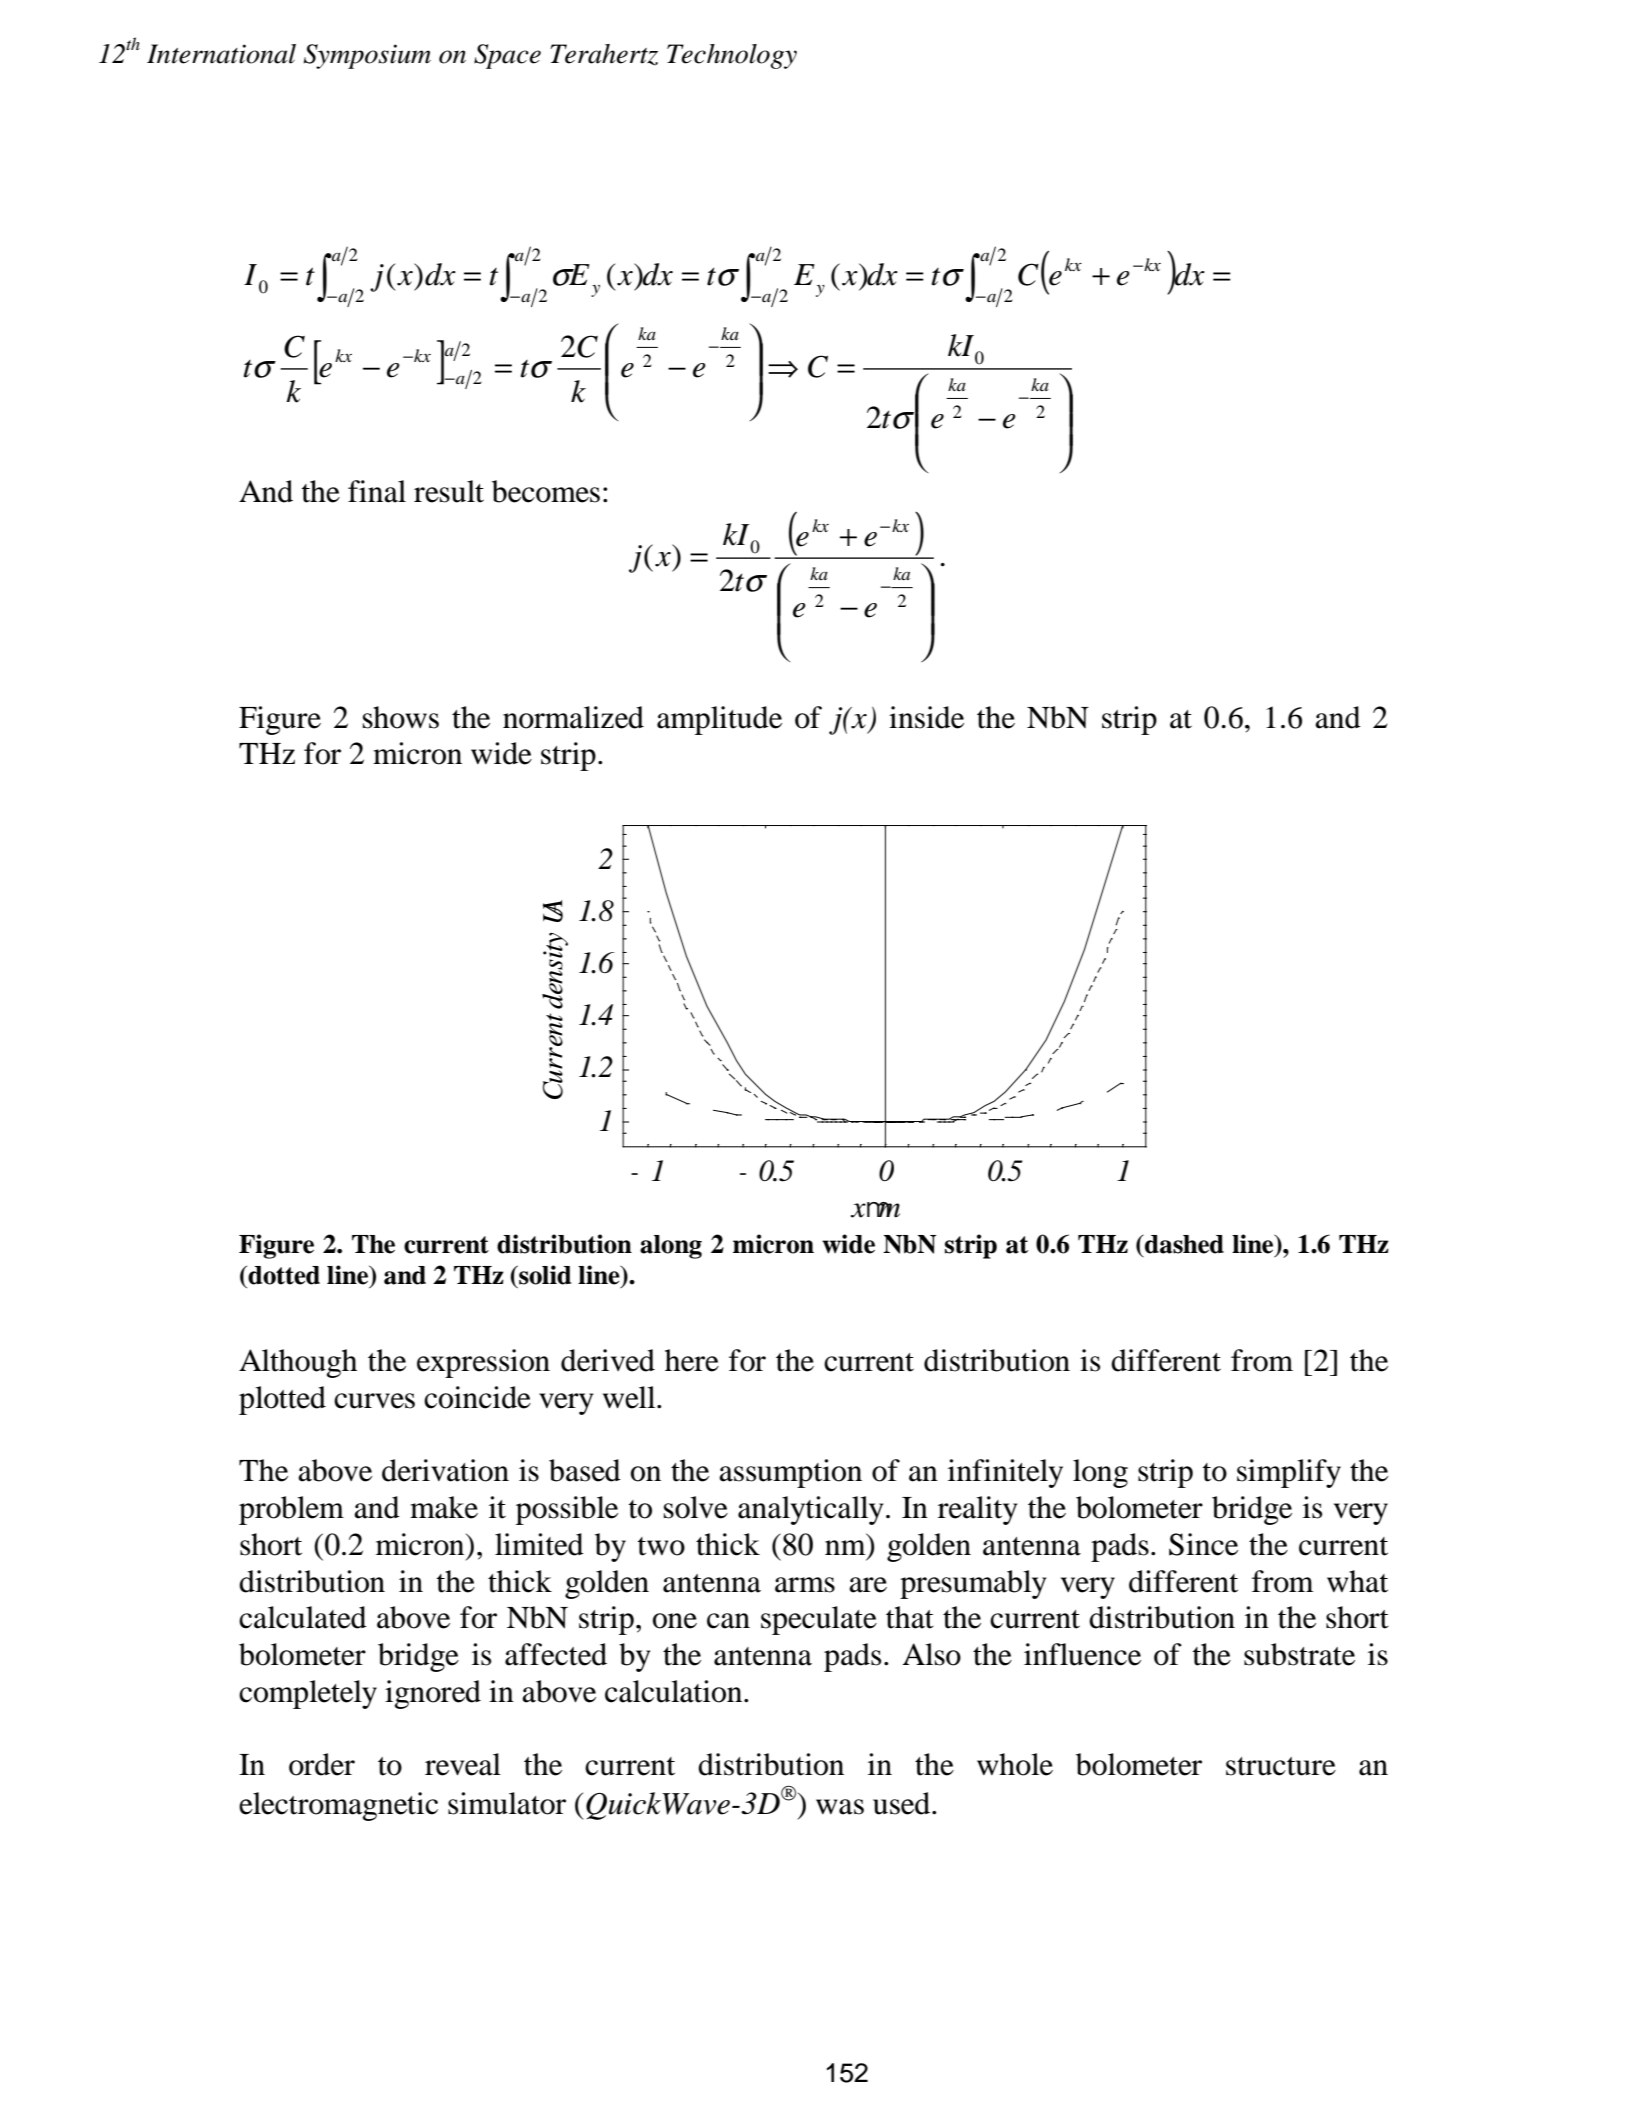  I want to click on solid, so click(544, 1275).
